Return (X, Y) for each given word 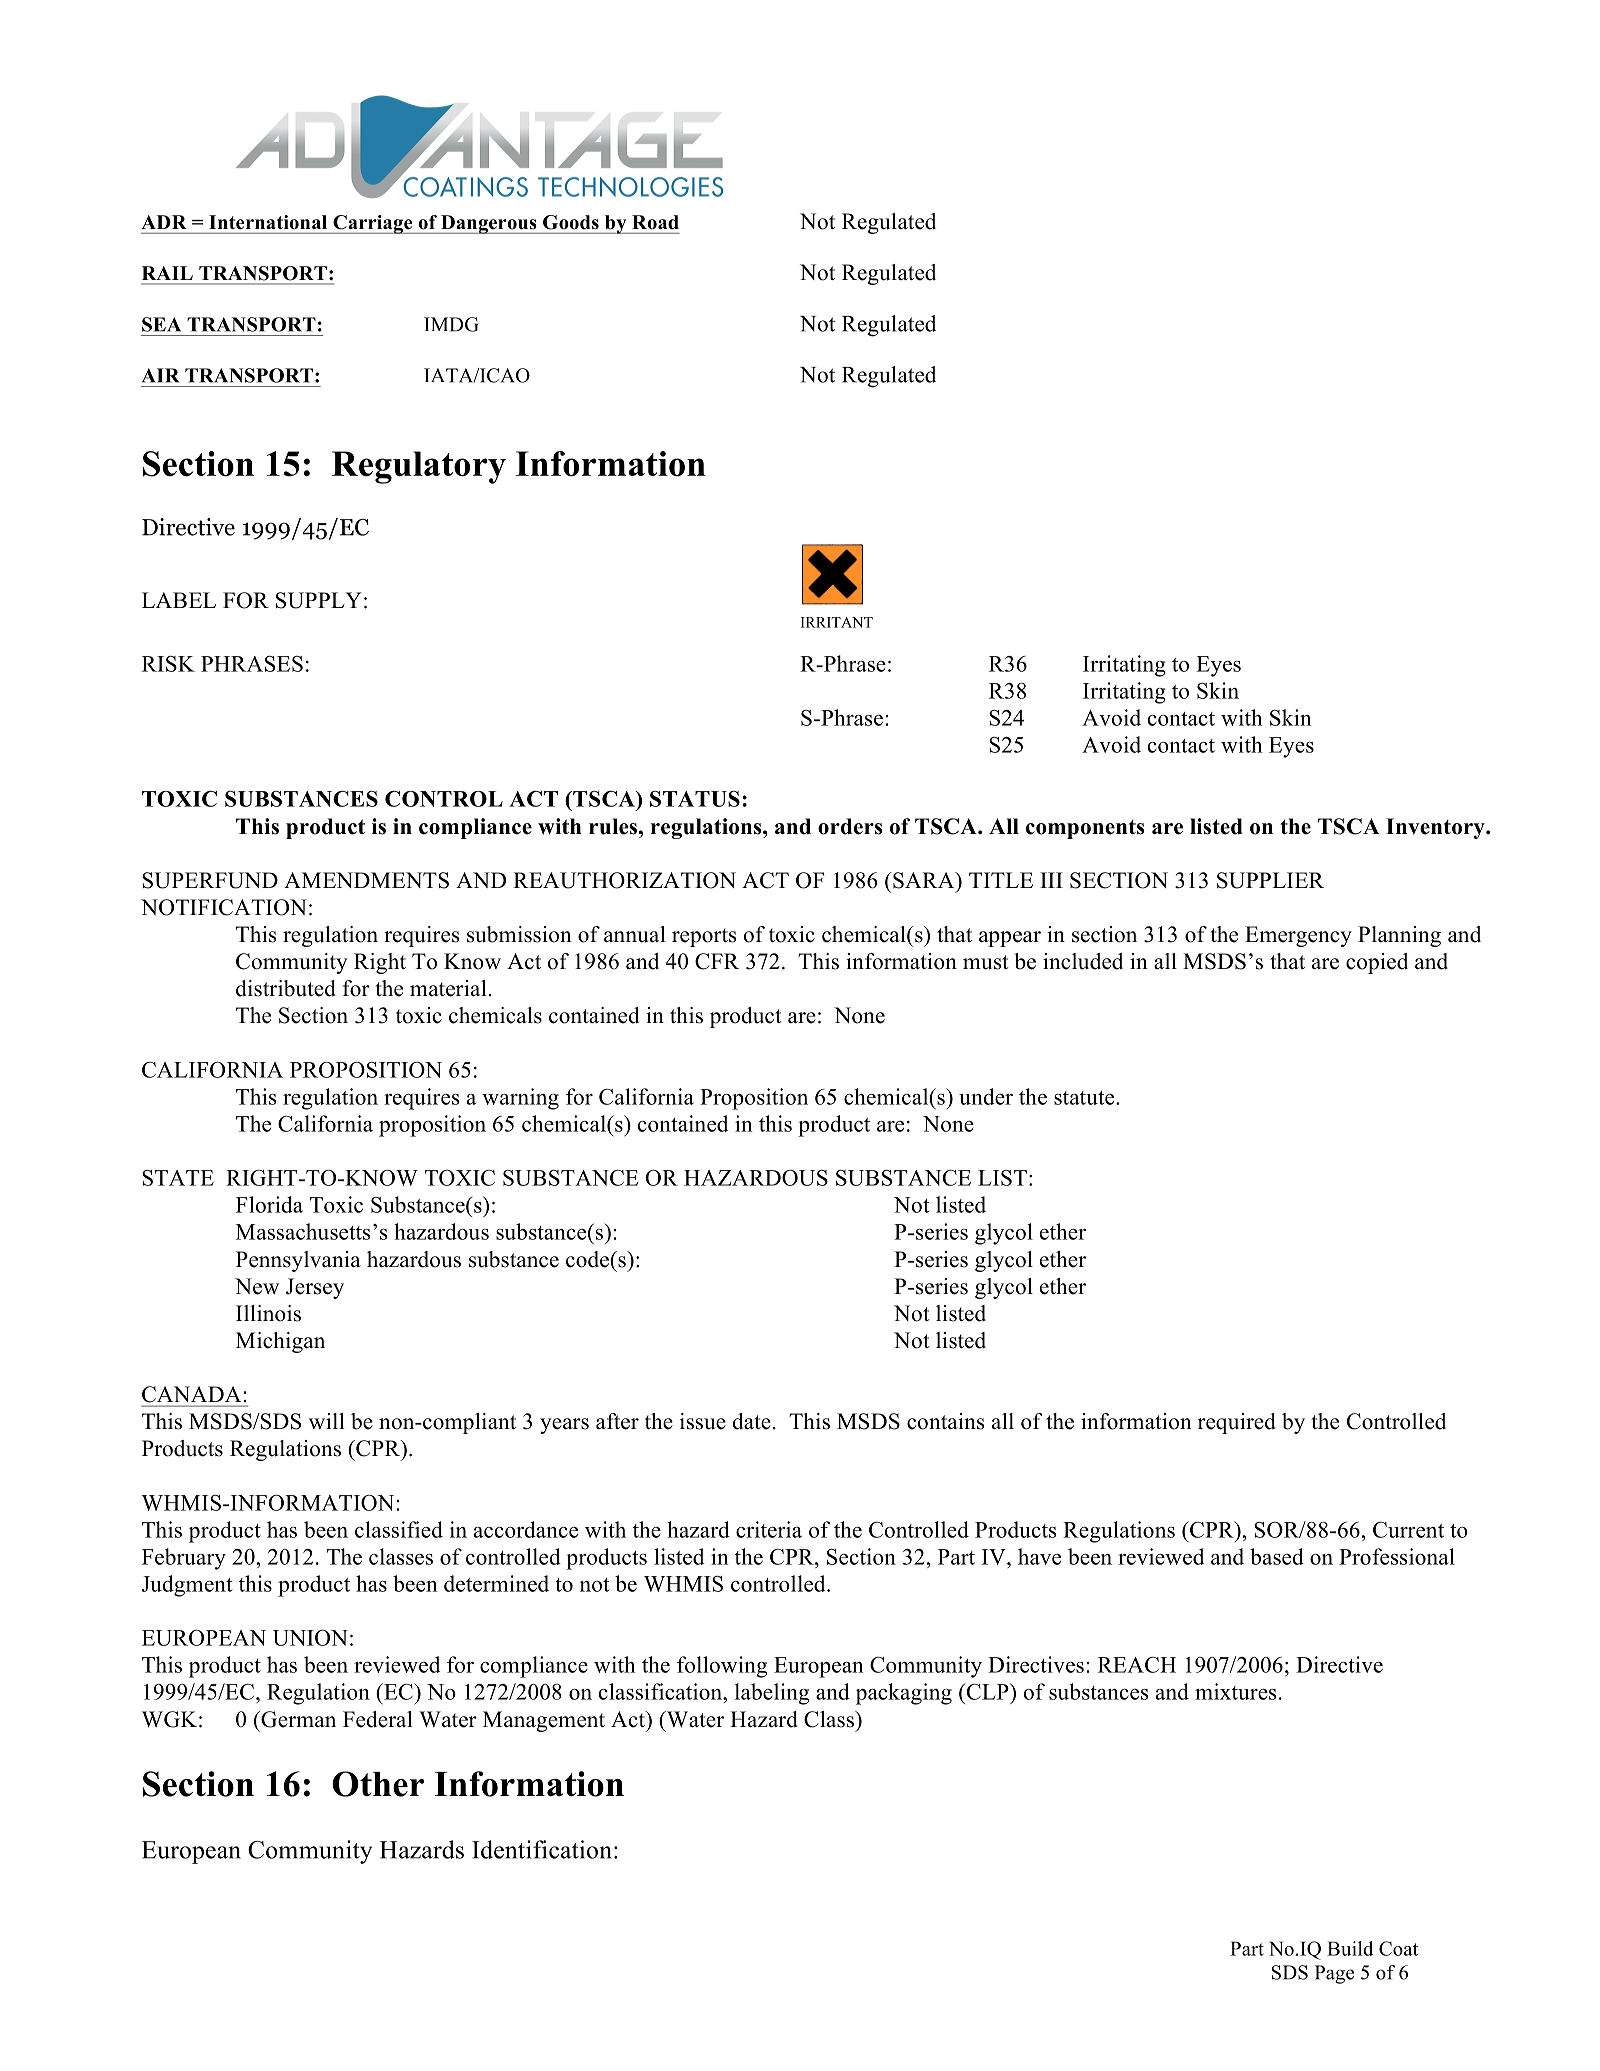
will (327, 1421)
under (986, 1096)
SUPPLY (319, 600)
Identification (542, 1849)
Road (655, 222)
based (1277, 1556)
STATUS (695, 798)
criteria (769, 1529)
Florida (269, 1204)
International (268, 222)
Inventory (1436, 828)
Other (378, 1784)
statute (1085, 1098)
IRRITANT (837, 622)
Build (1350, 1948)
